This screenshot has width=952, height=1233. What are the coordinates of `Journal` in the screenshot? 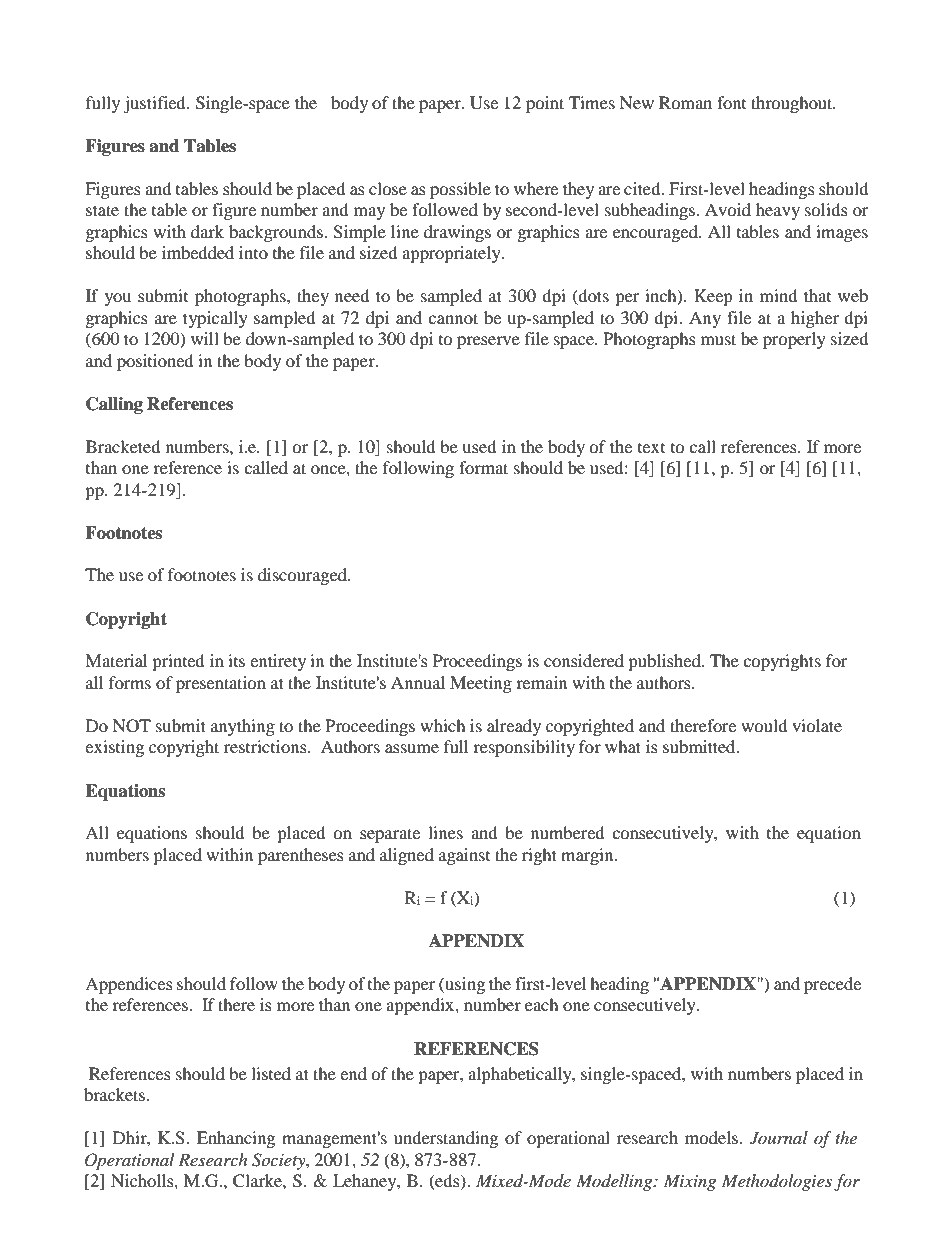 It's located at (779, 1138).
